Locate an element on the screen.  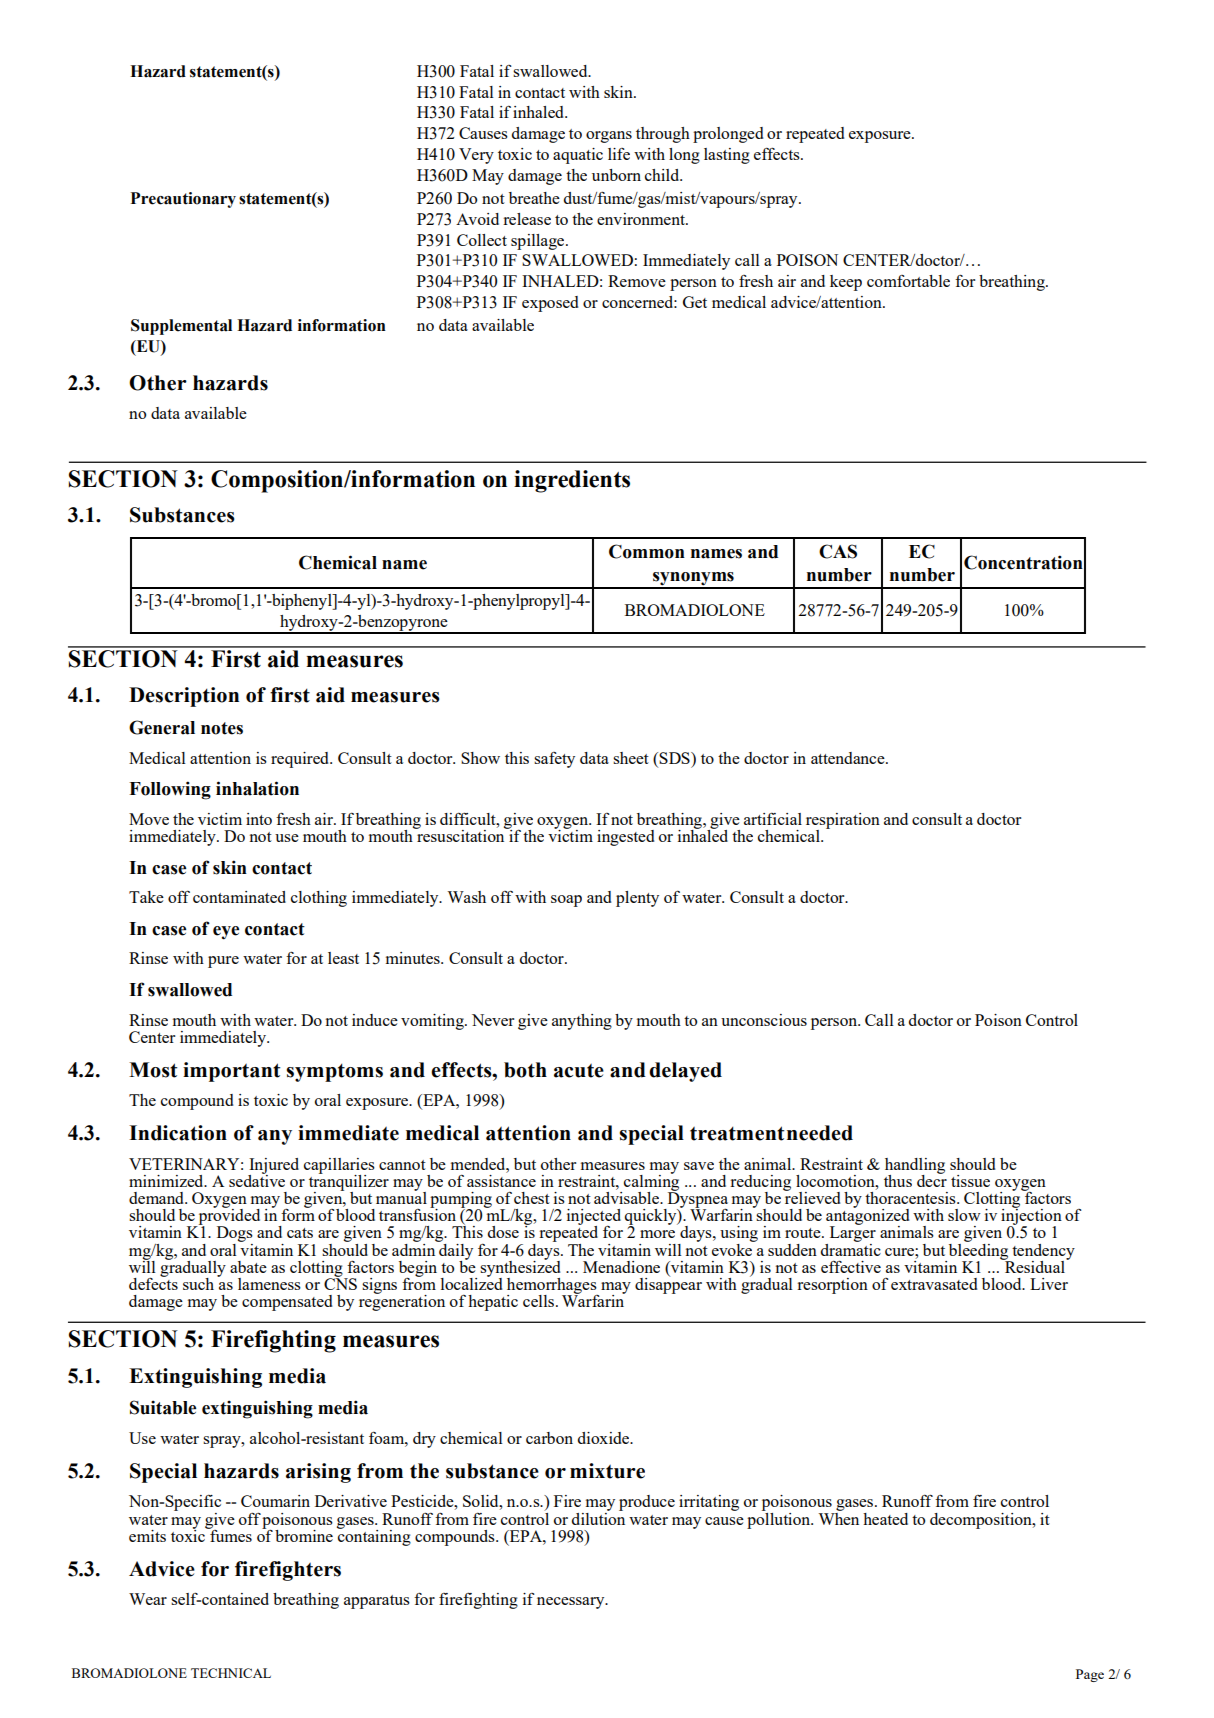
TECHNICAL is located at coordinates (231, 1673).
